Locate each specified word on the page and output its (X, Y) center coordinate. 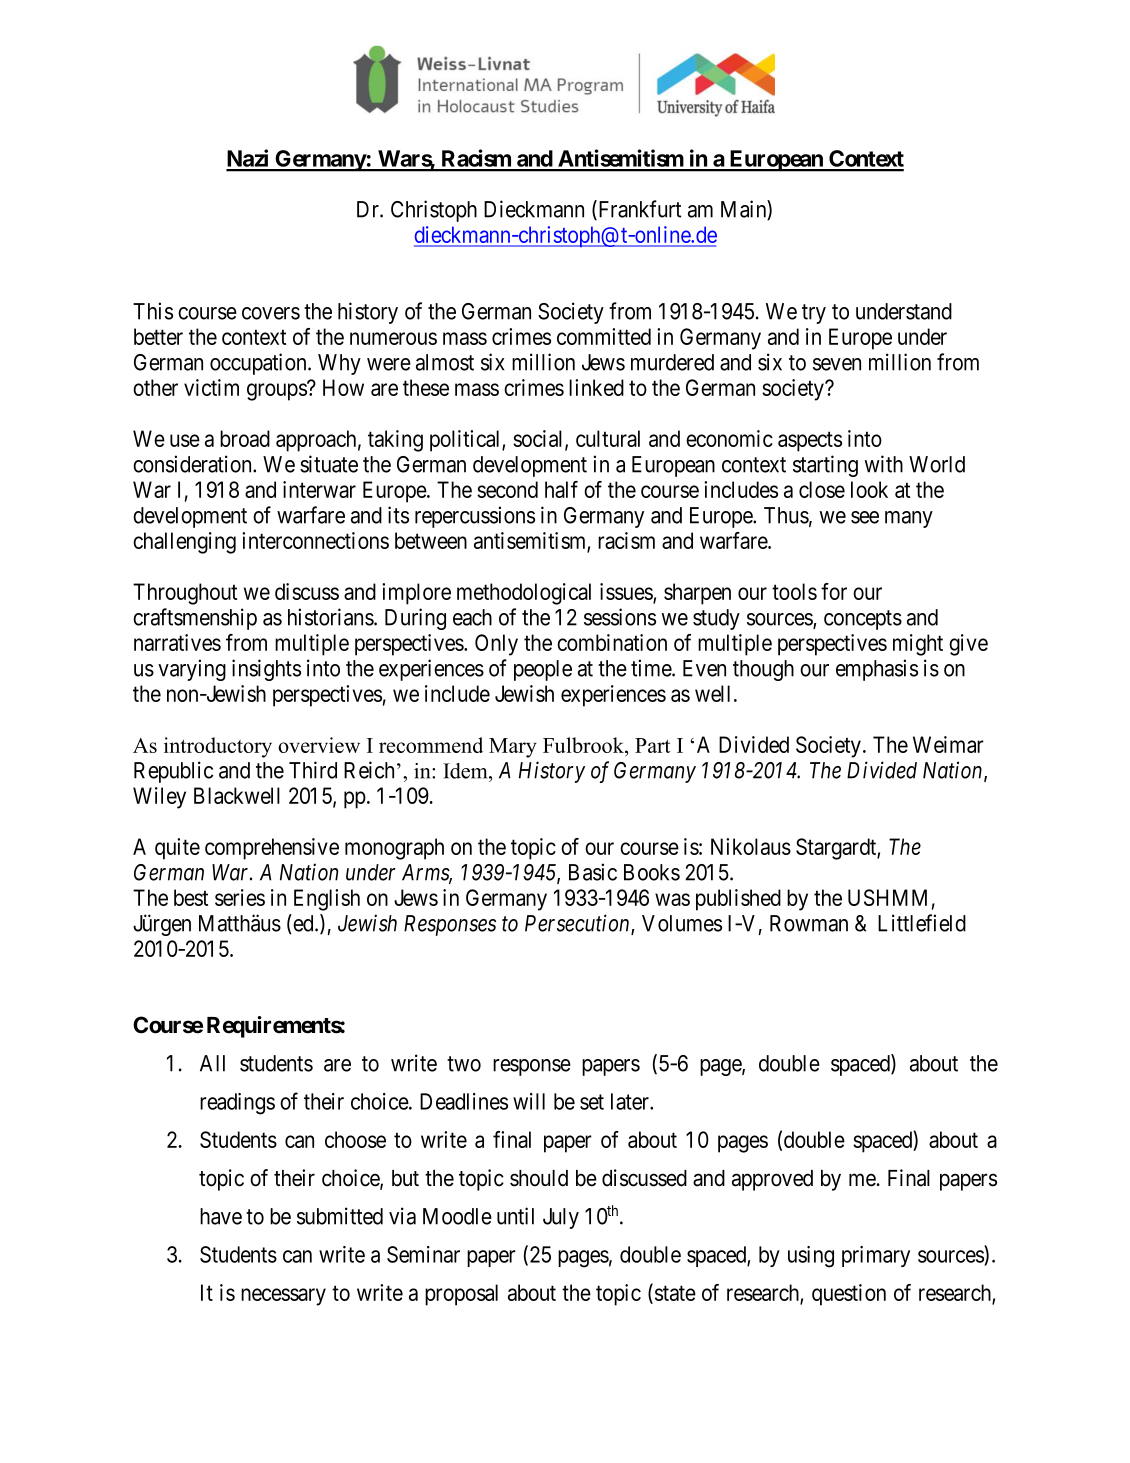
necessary (283, 1297)
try (814, 314)
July (561, 1218)
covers (271, 313)
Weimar (948, 744)
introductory (218, 747)
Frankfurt (638, 210)
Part (652, 745)
